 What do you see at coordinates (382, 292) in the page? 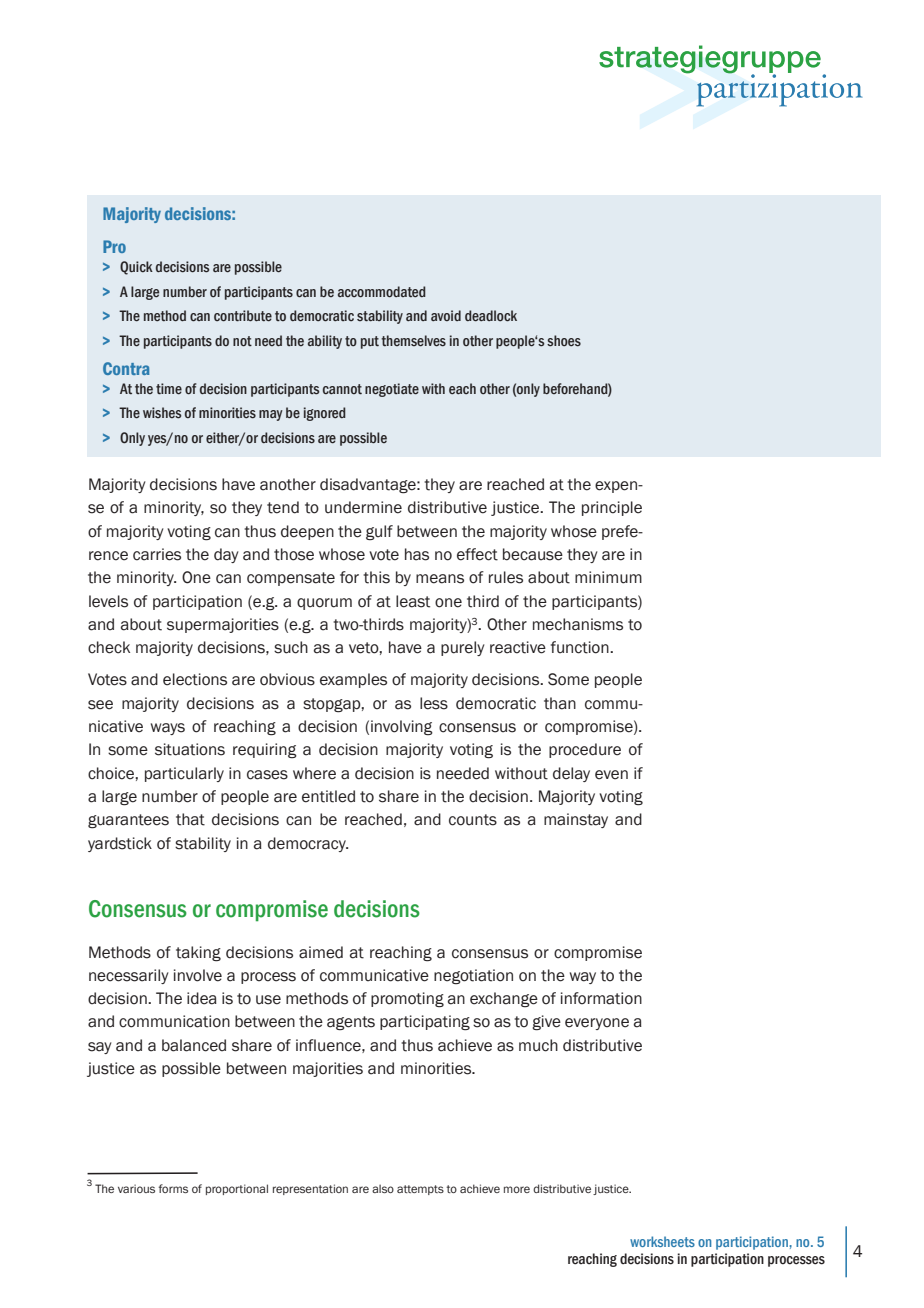
I see `accommodated` at bounding box center [382, 292].
